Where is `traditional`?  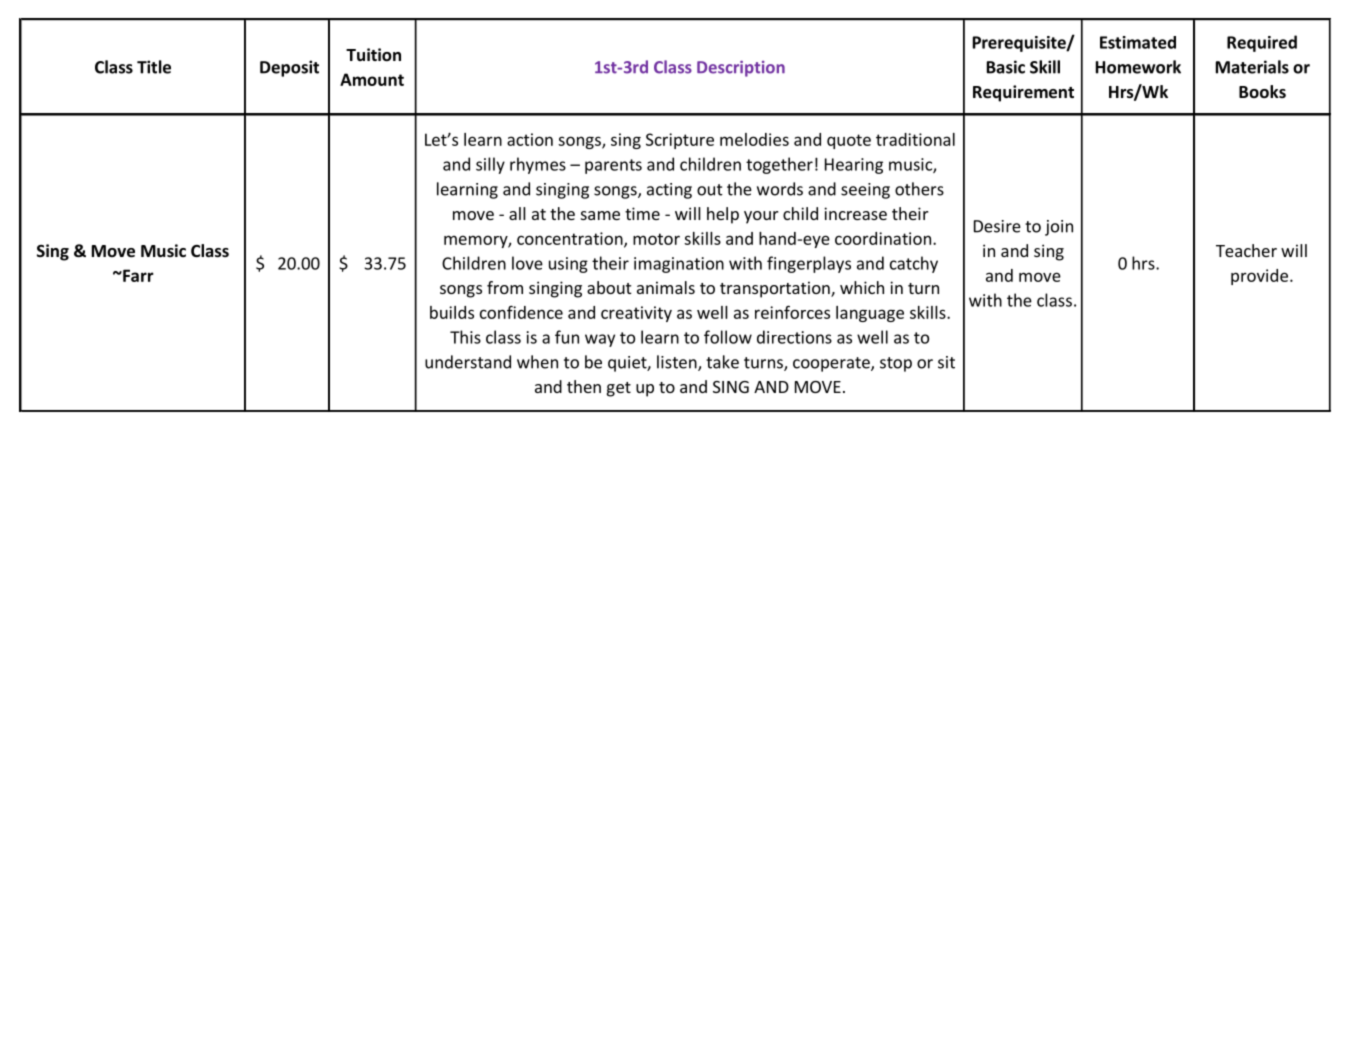
traditional is located at coordinates (915, 139).
